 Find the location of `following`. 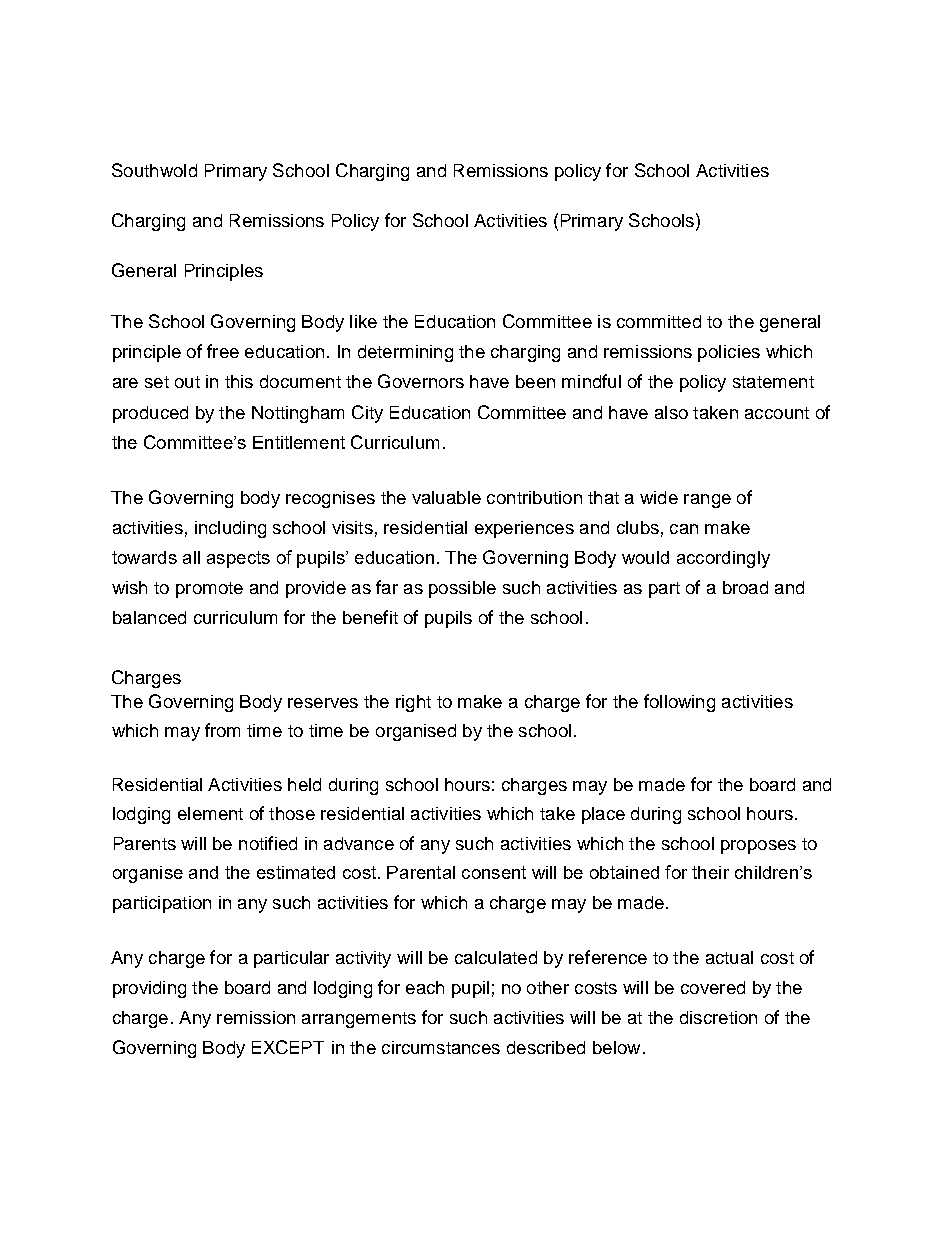

following is located at coordinates (679, 703).
